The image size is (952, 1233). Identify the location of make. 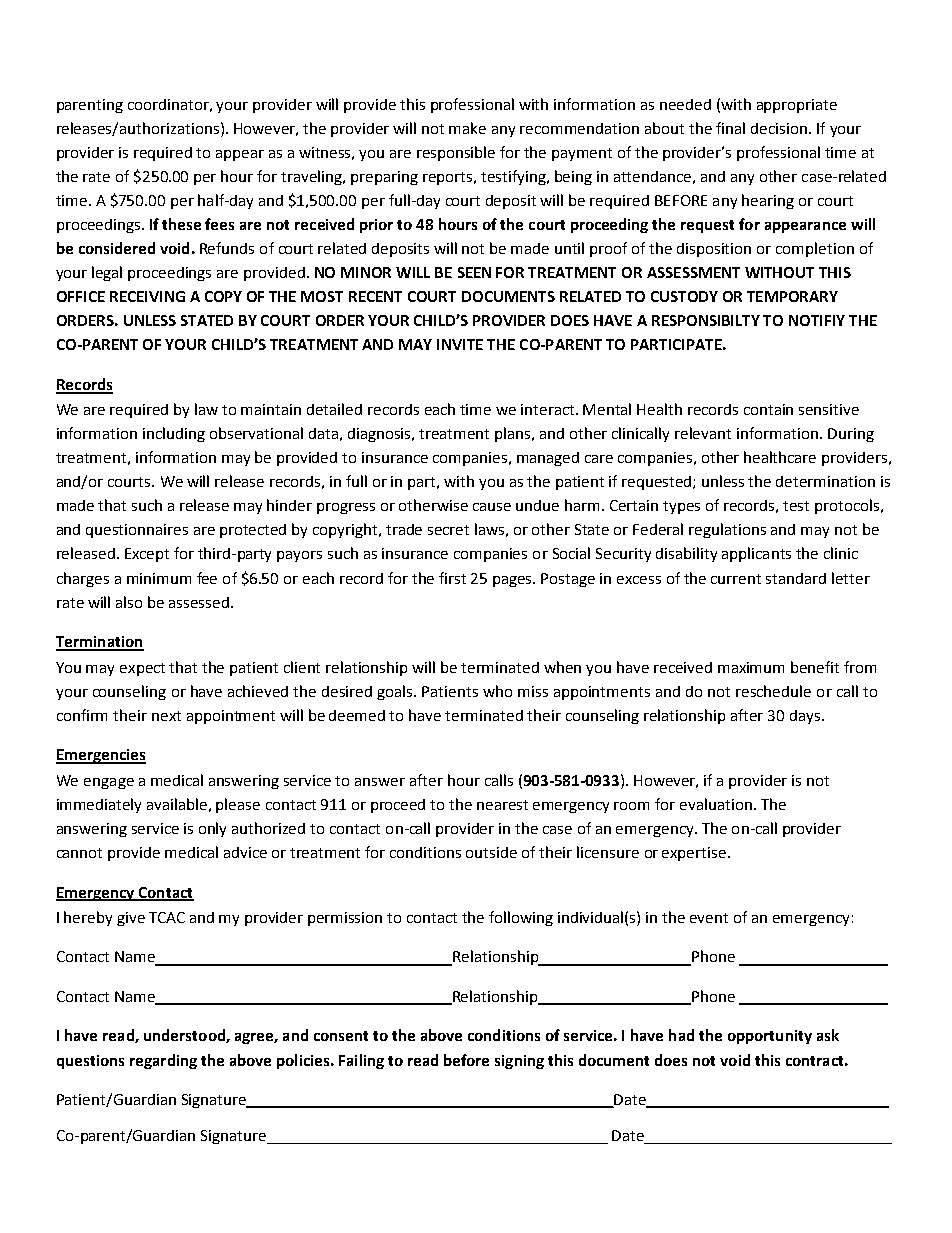
(467, 128).
